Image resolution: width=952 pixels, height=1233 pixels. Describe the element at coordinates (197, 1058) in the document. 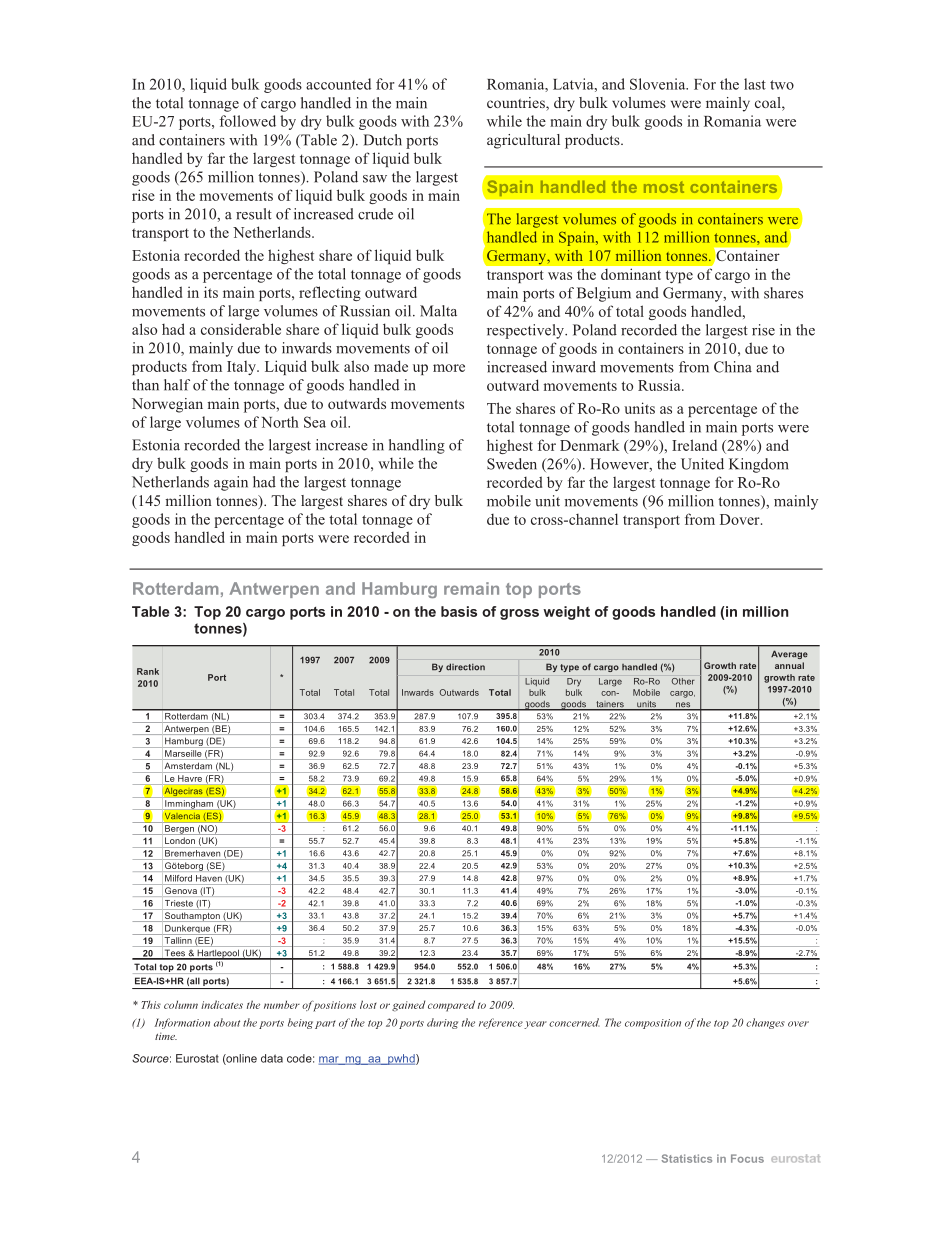

I see `Eurostat` at that location.
